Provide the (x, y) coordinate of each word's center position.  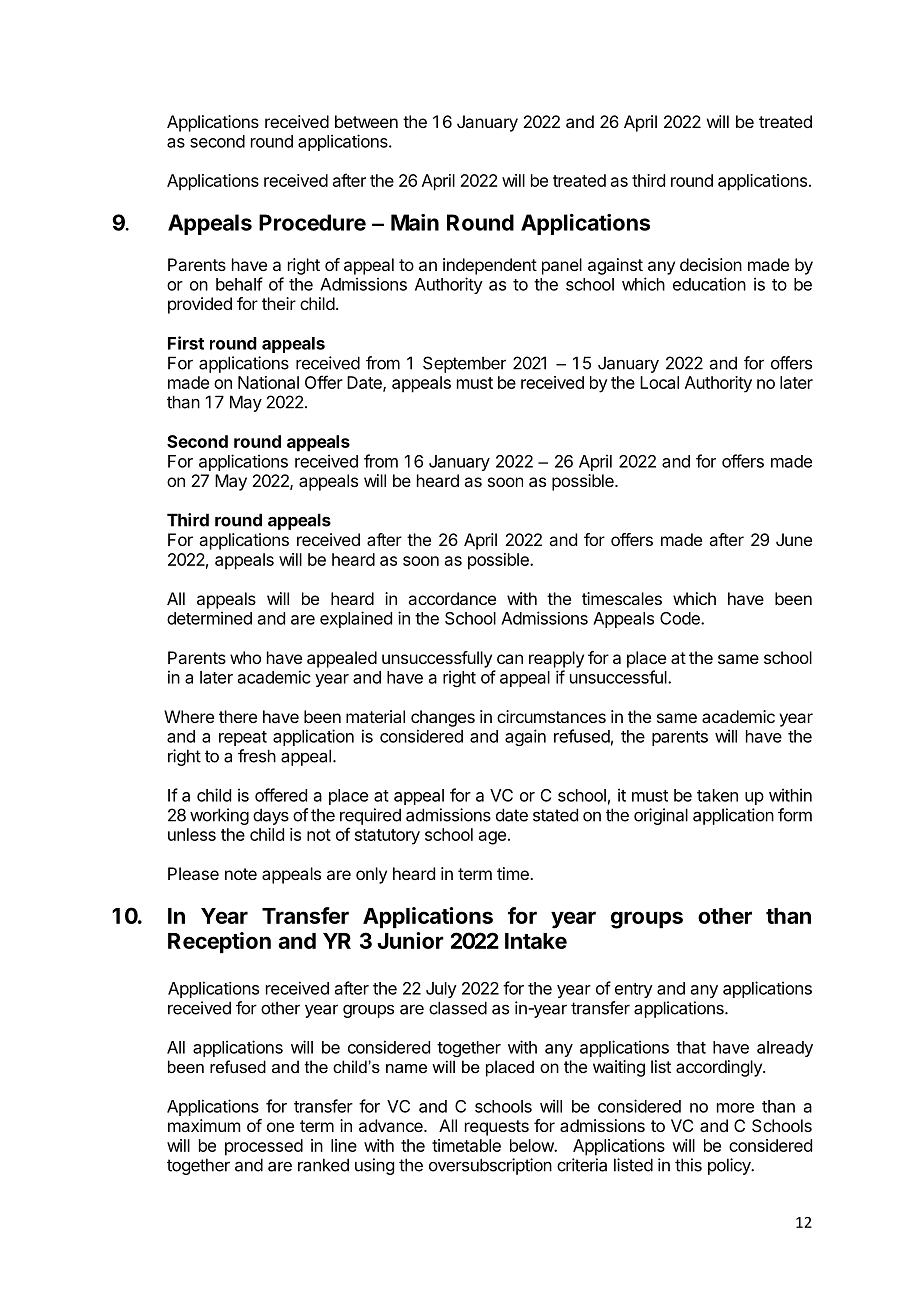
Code (681, 618)
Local (659, 382)
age (492, 838)
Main (415, 222)
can (510, 659)
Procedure (312, 222)
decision (711, 264)
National (268, 382)
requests (497, 1128)
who (245, 657)
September (464, 364)
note (241, 874)
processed (264, 1147)
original (661, 816)
